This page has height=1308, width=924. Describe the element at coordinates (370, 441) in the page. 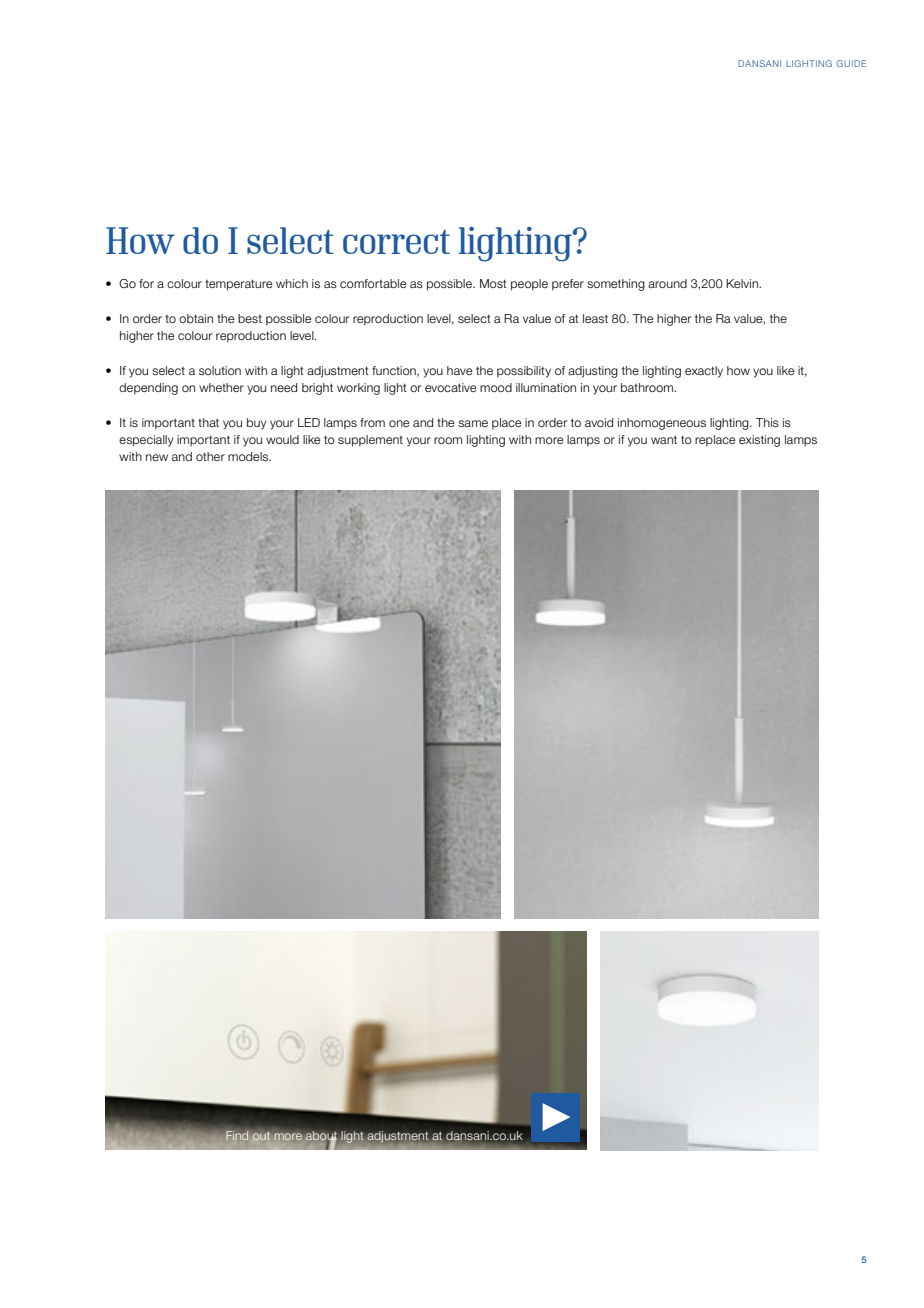

I see `supplement` at that location.
